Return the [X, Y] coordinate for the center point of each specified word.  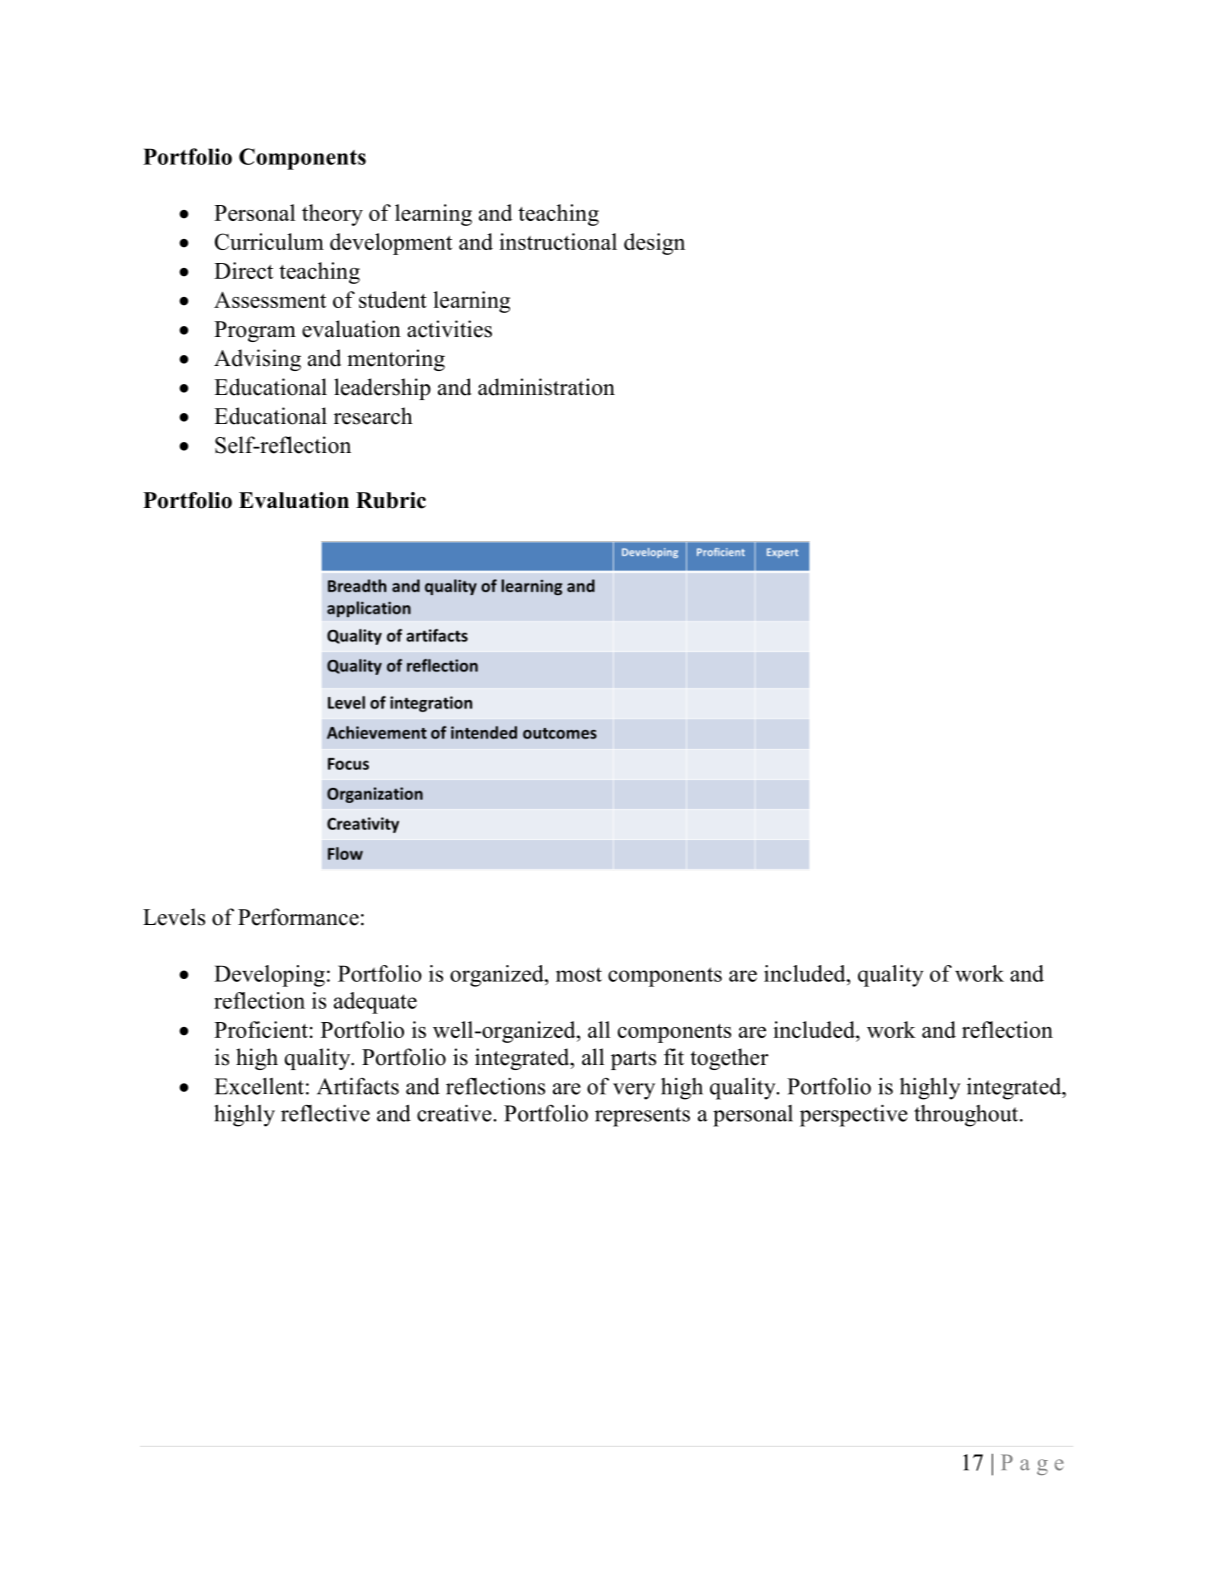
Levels [174, 917]
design [654, 244]
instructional [558, 241]
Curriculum [269, 241]
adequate [375, 1003]
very [634, 1091]
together [730, 1059]
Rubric [391, 500]
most [579, 974]
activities [449, 329]
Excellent [259, 1086]
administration [546, 387]
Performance [298, 917]
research [373, 416]
